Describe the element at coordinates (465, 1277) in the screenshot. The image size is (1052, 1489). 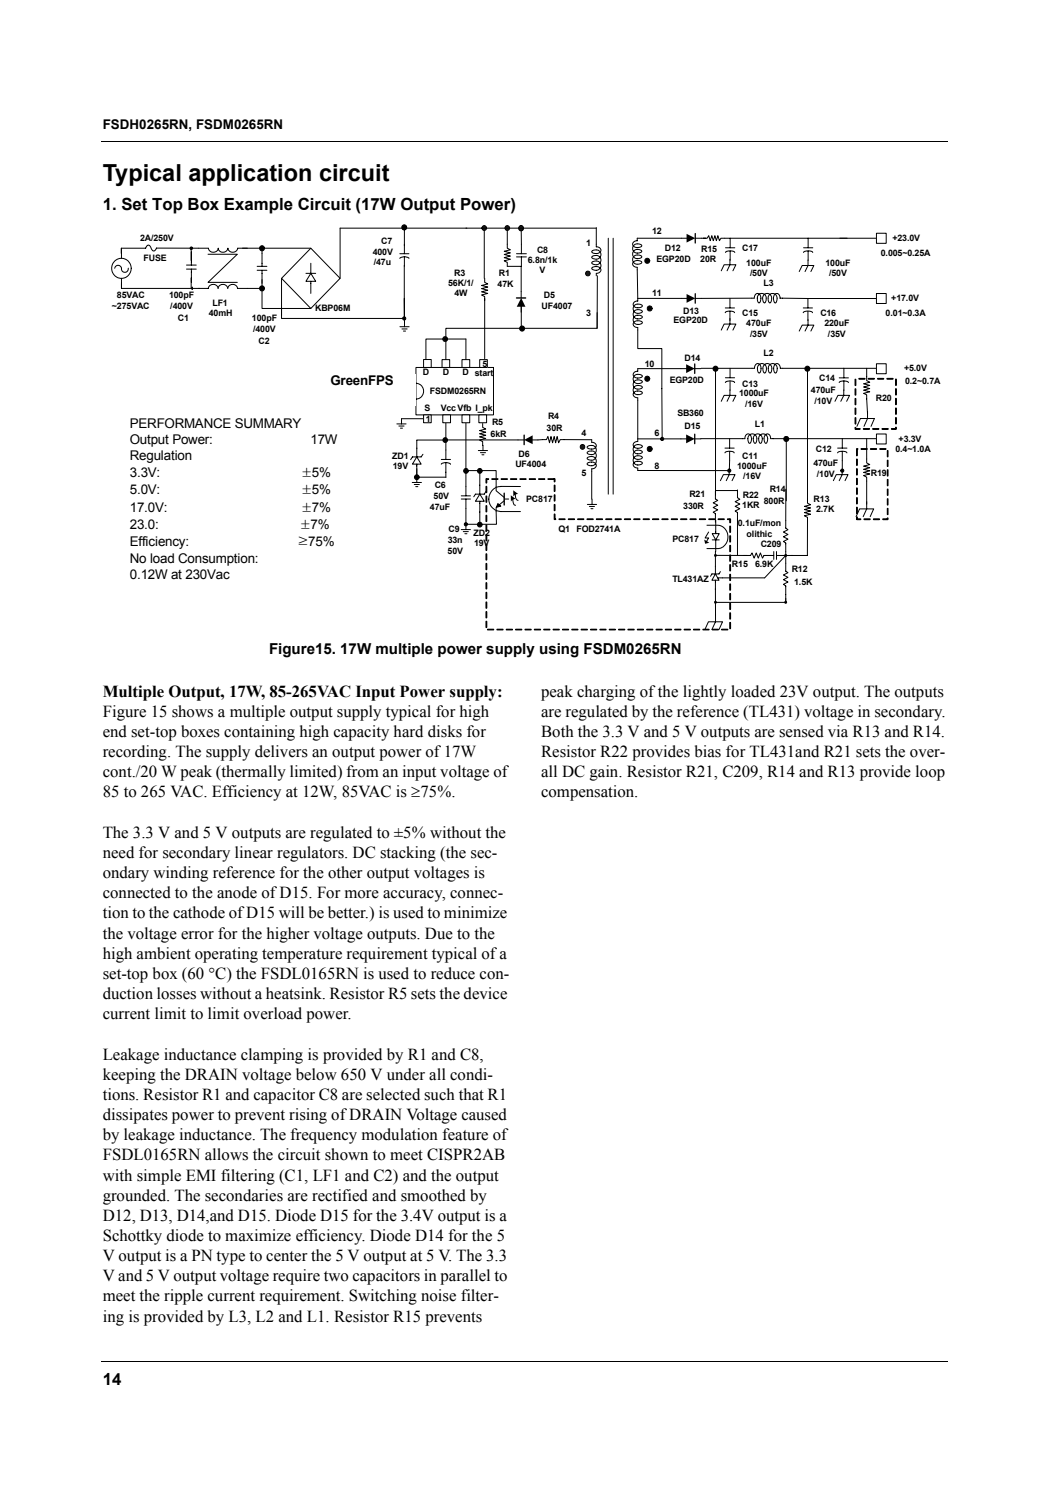
I see `parallel` at that location.
